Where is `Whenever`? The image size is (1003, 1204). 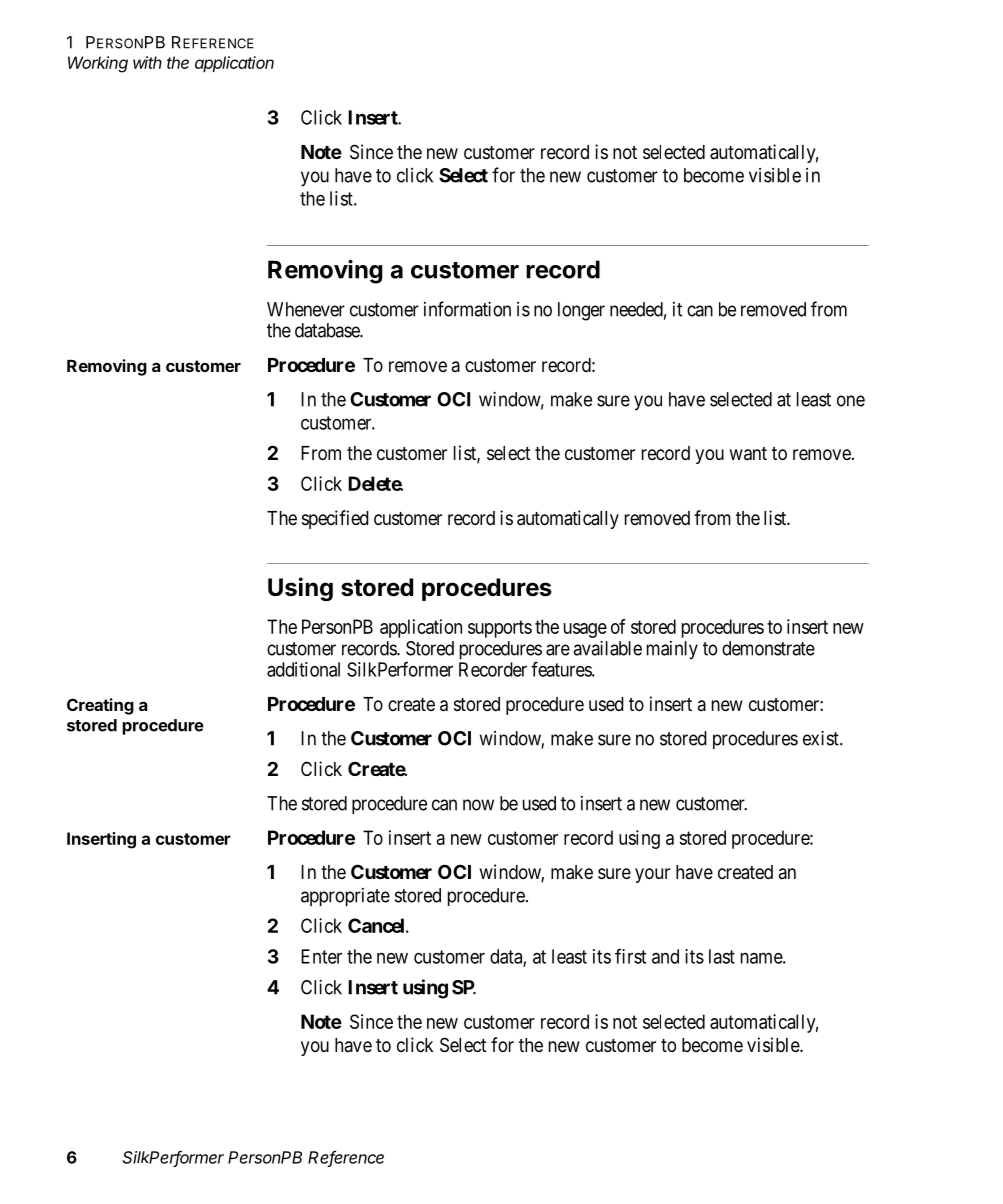
Whenever is located at coordinates (306, 309).
